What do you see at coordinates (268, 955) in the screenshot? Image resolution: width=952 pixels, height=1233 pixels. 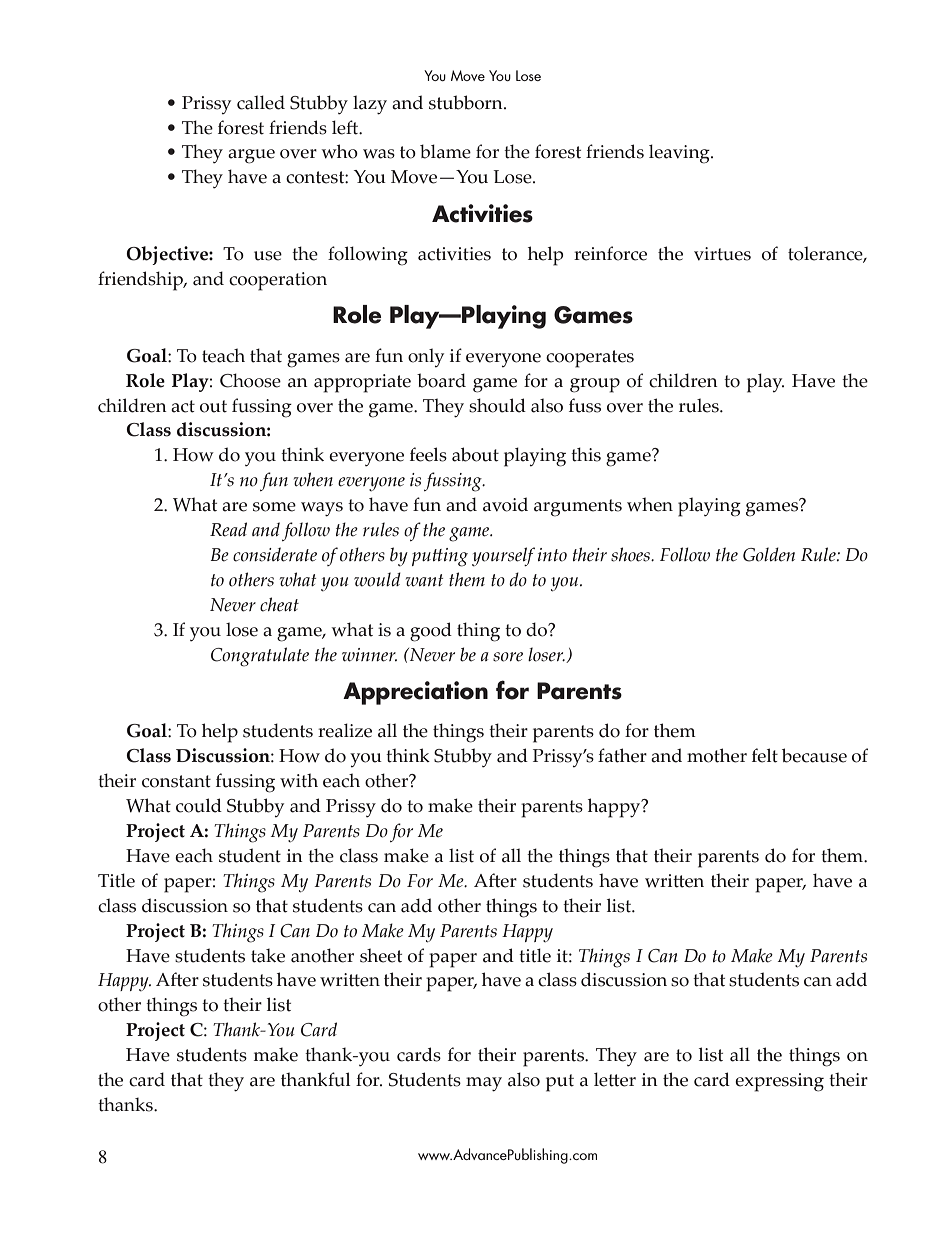 I see `take` at bounding box center [268, 955].
